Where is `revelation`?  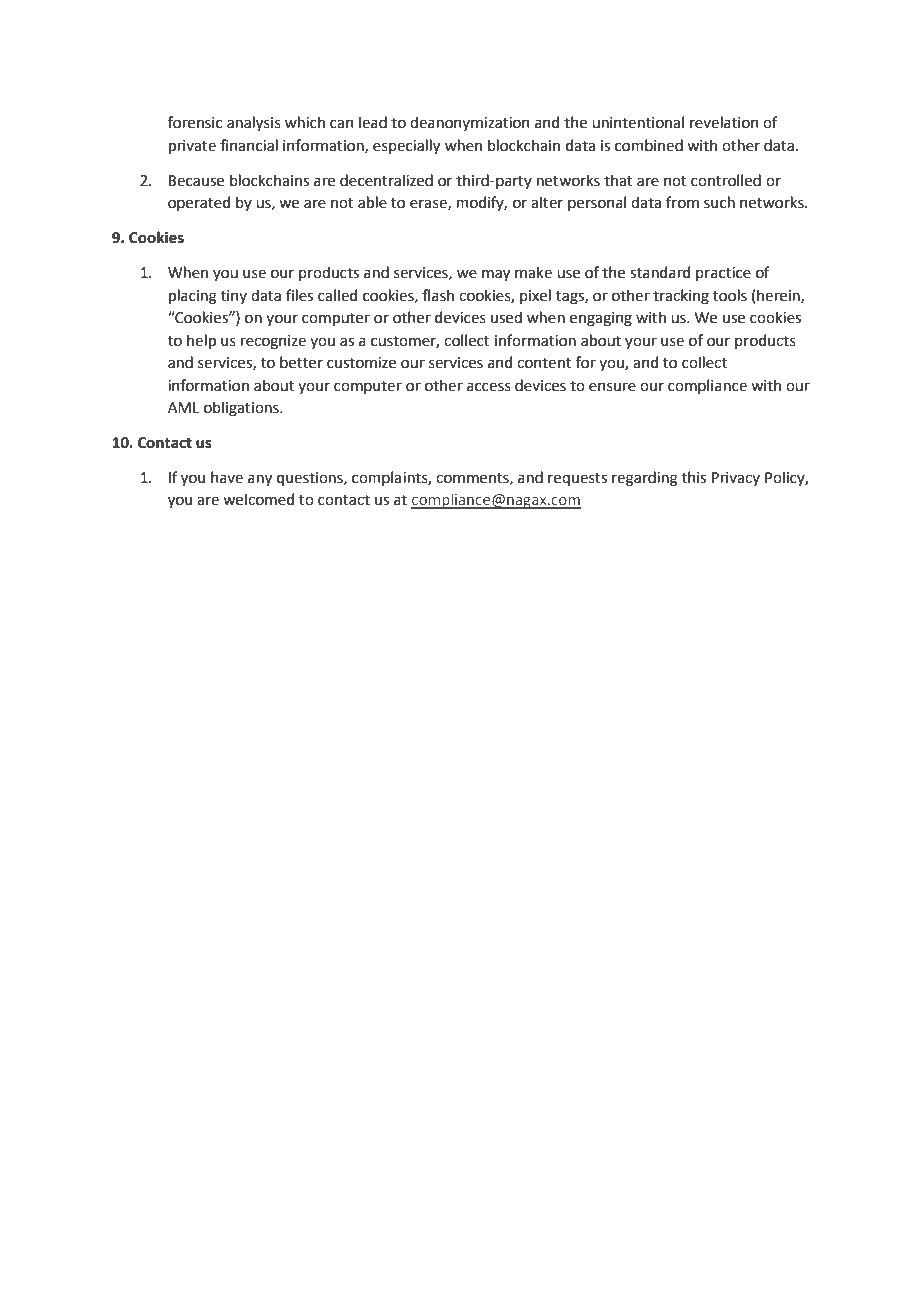
revelation is located at coordinates (724, 122).
